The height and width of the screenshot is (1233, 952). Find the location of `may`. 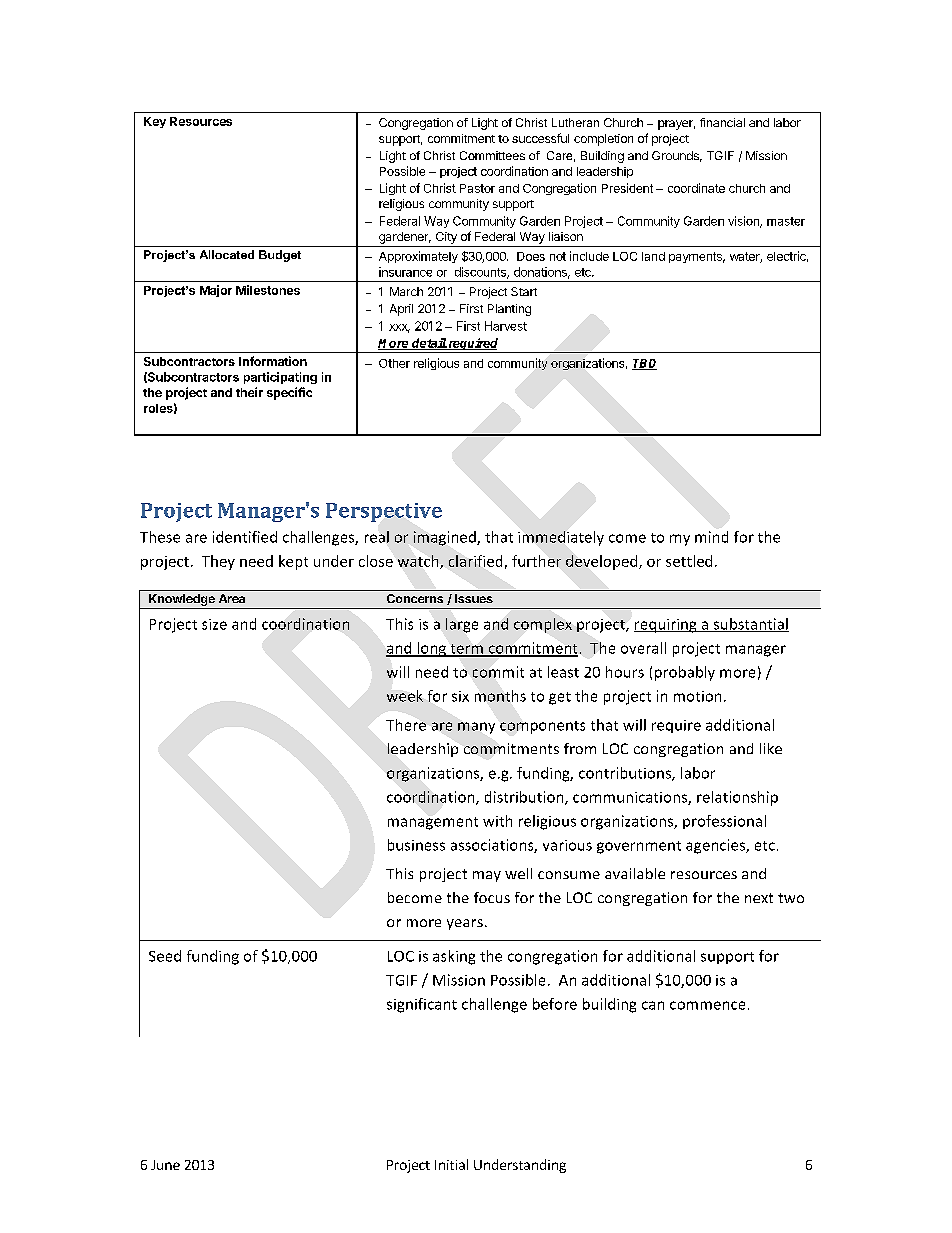

may is located at coordinates (487, 876).
